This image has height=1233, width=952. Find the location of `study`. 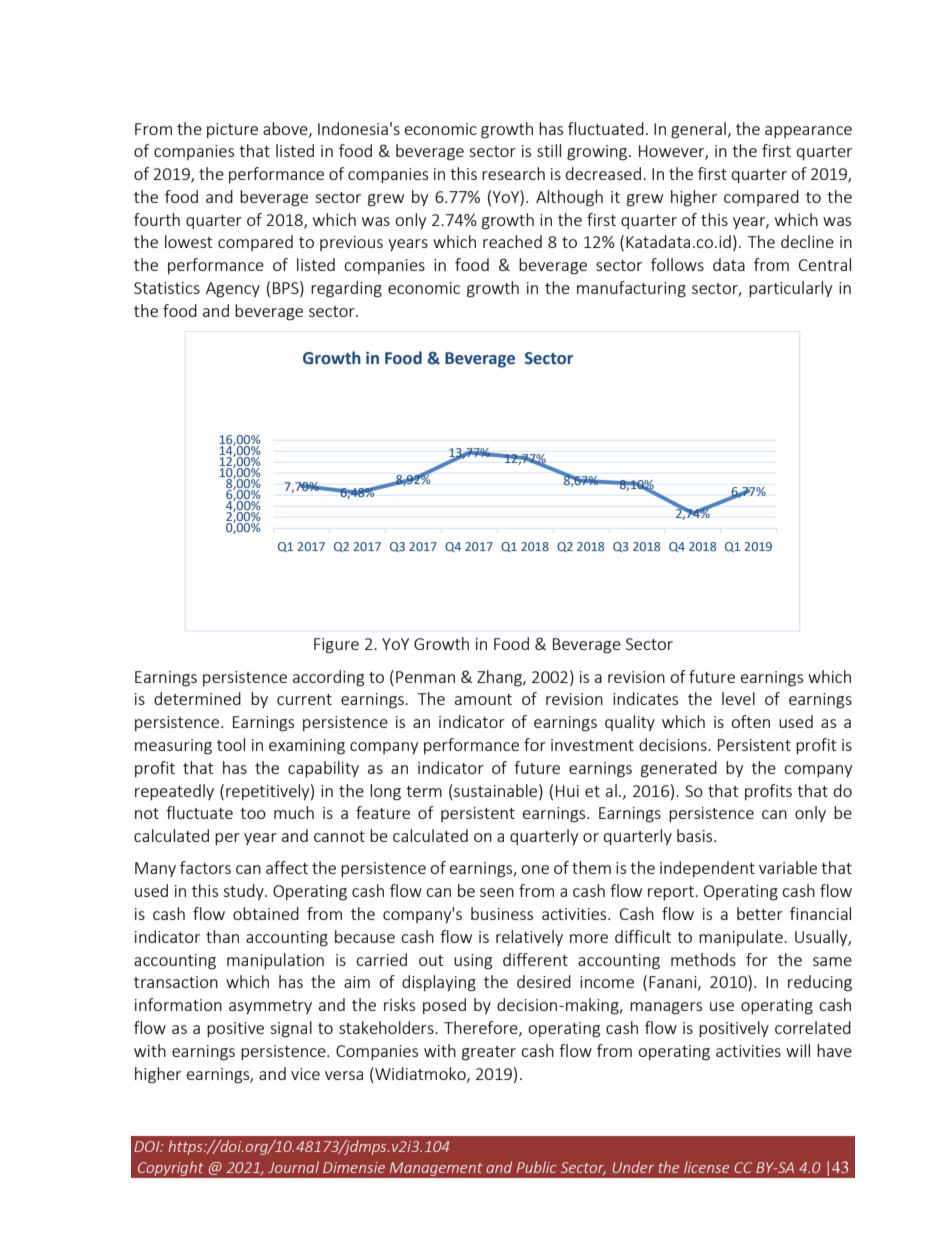

study is located at coordinates (244, 892).
